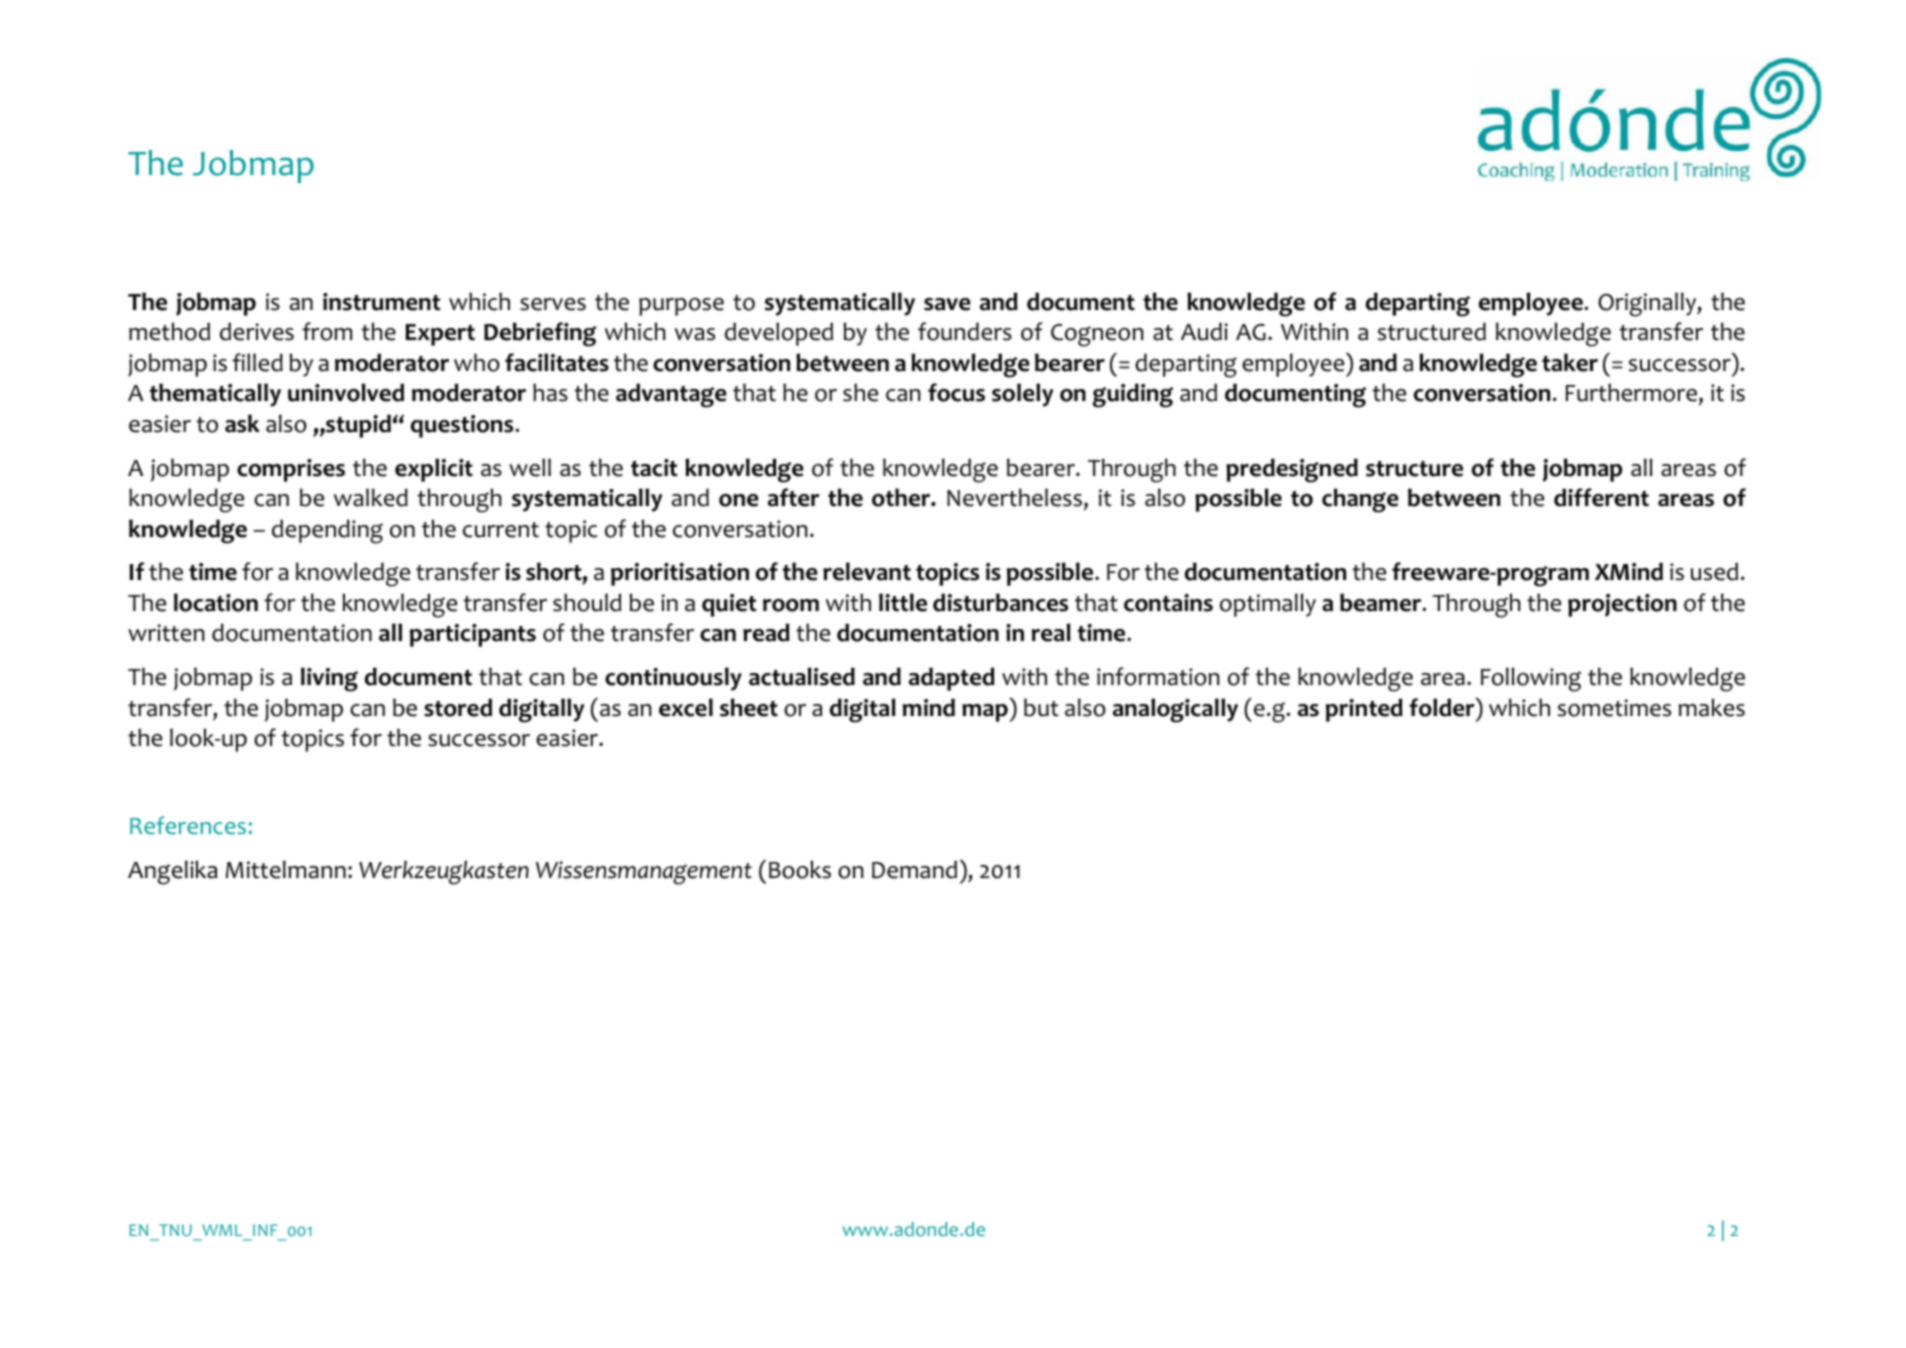 Image resolution: width=1906 pixels, height=1348 pixels. Describe the element at coordinates (1204, 331) in the screenshot. I see `Audi` at that location.
